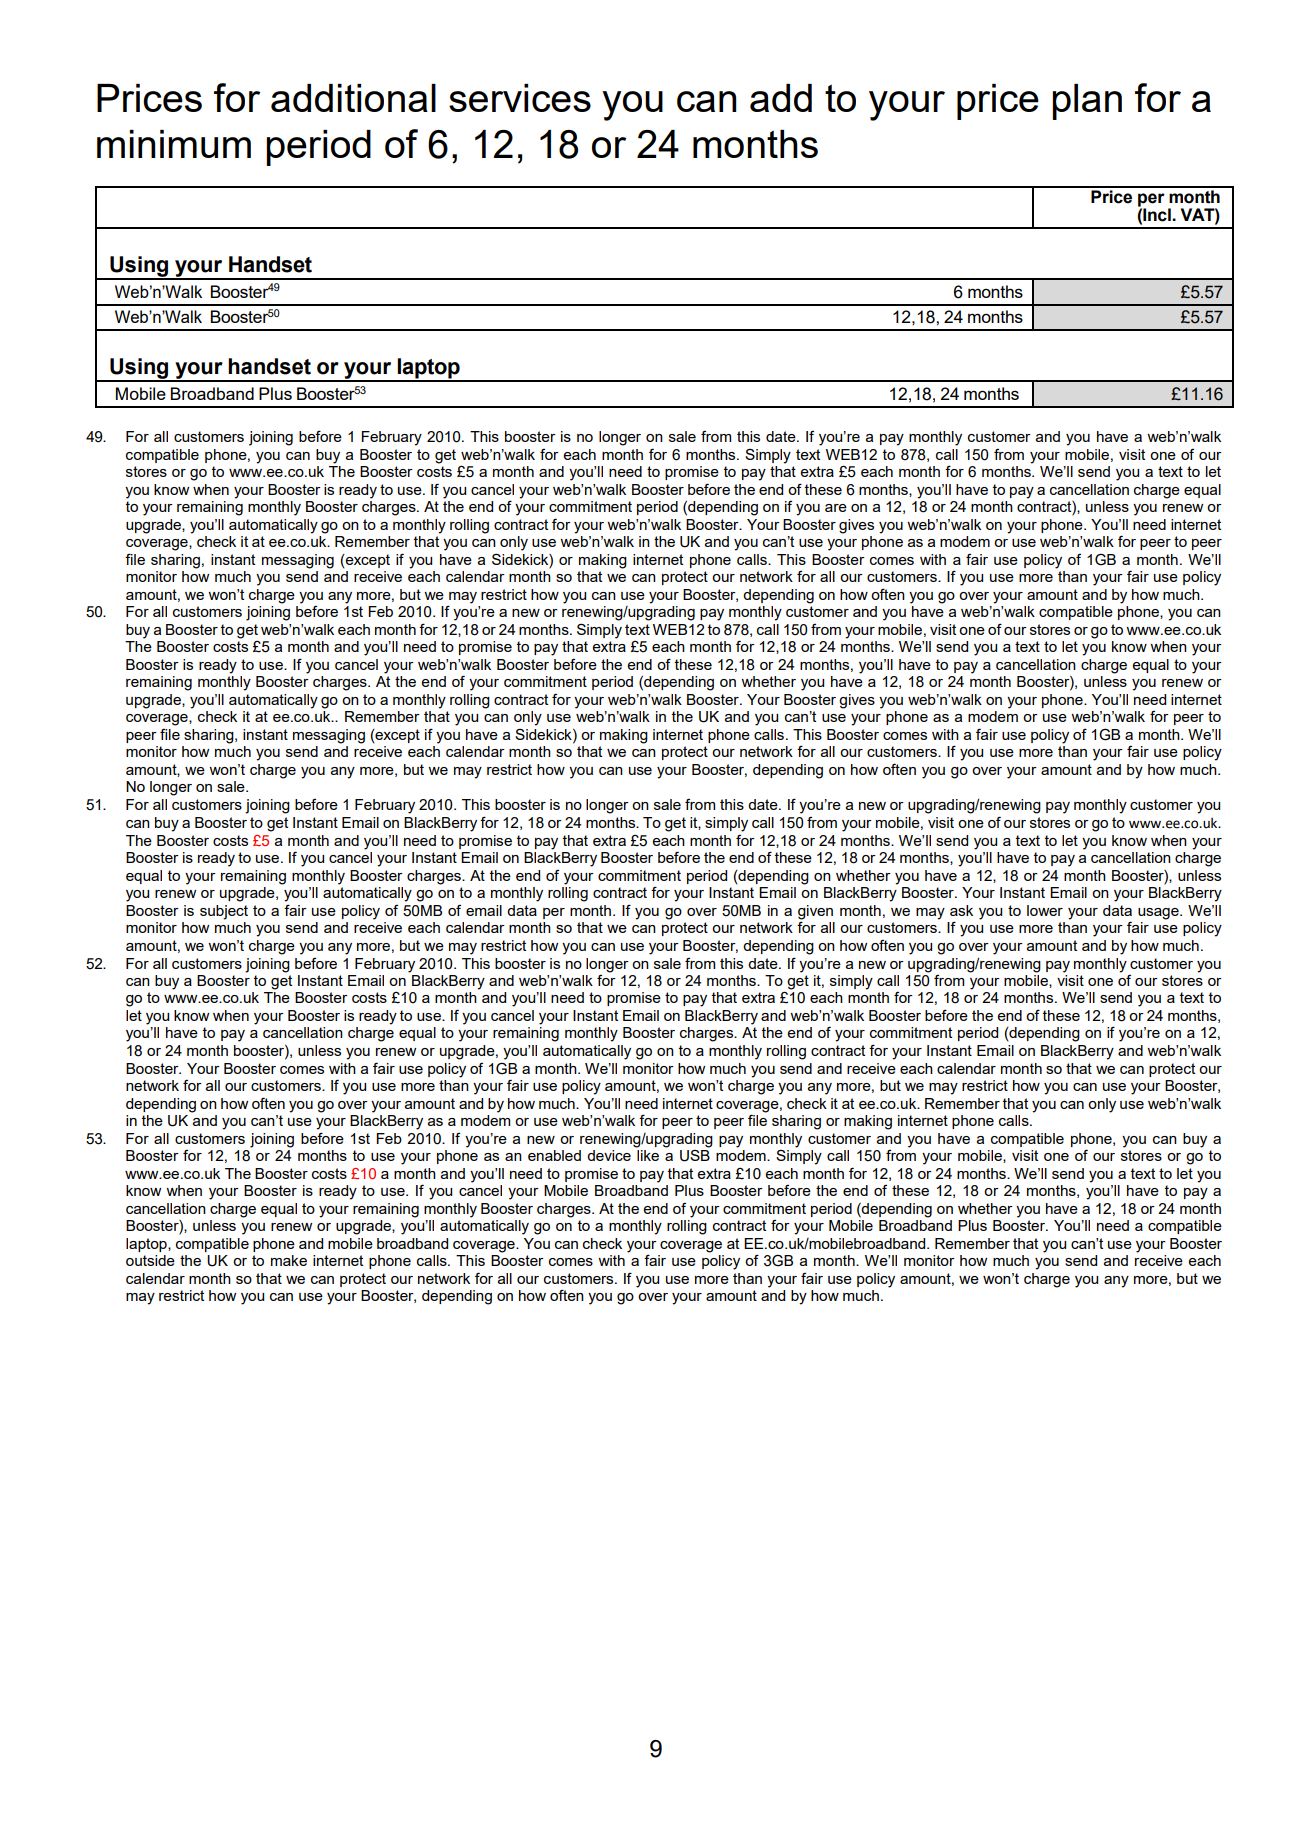 The image size is (1295, 1831). I want to click on make, so click(289, 1260).
